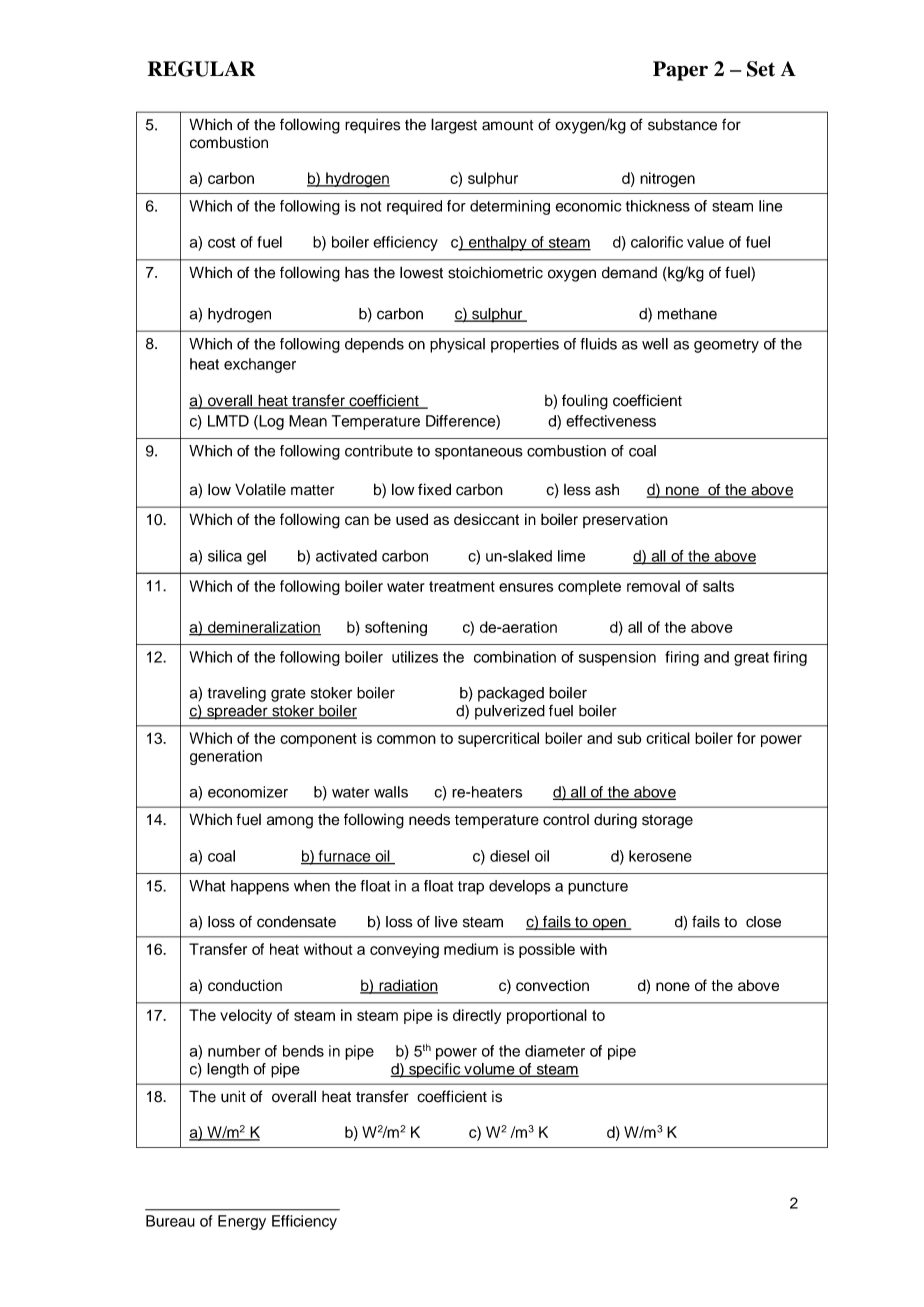 The height and width of the screenshot is (1307, 924). Describe the element at coordinates (454, 126) in the screenshot. I see `largest` at that location.
